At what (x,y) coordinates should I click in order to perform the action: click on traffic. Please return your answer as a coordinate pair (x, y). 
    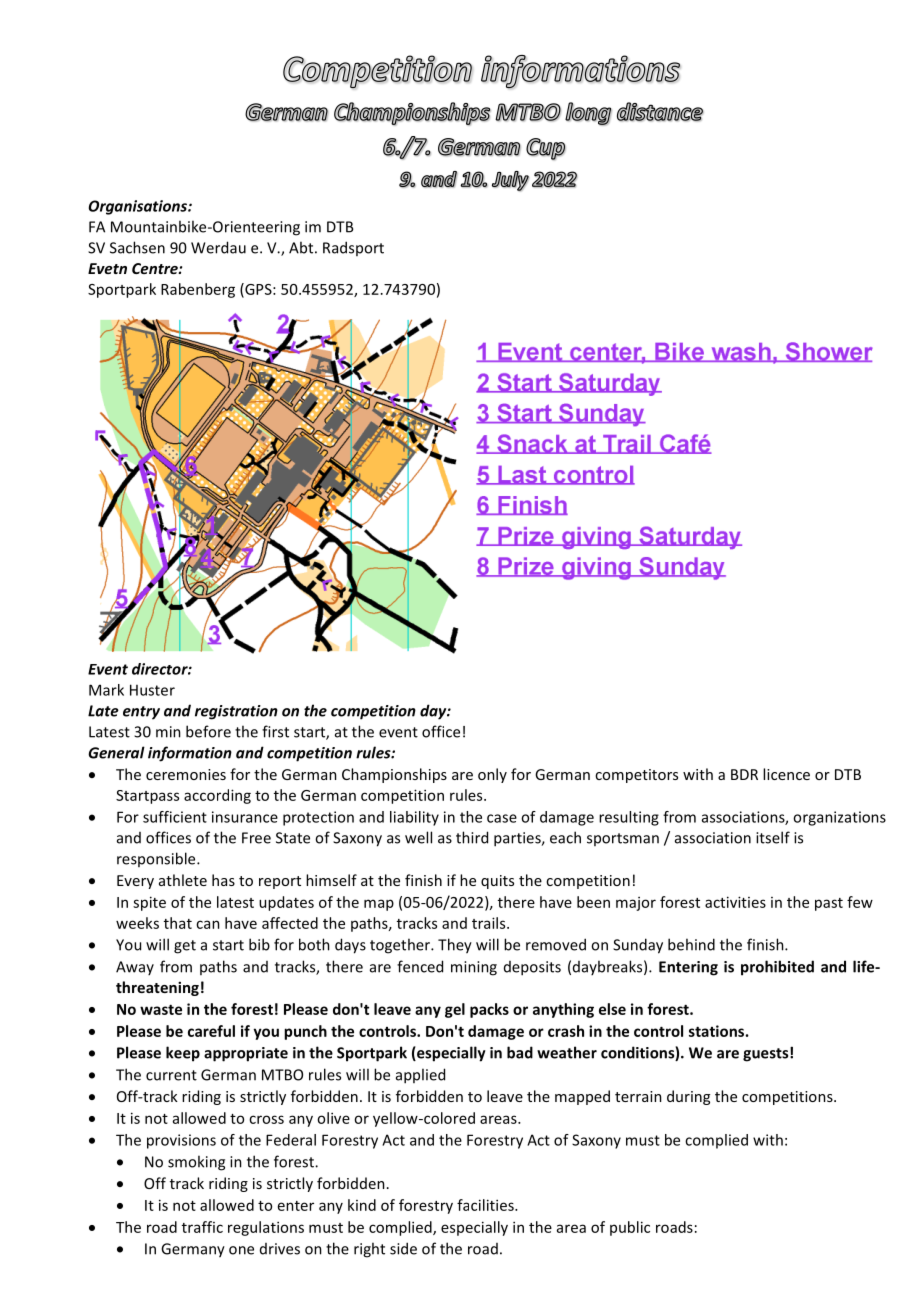
    Looking at the image, I should click on (202, 1227).
